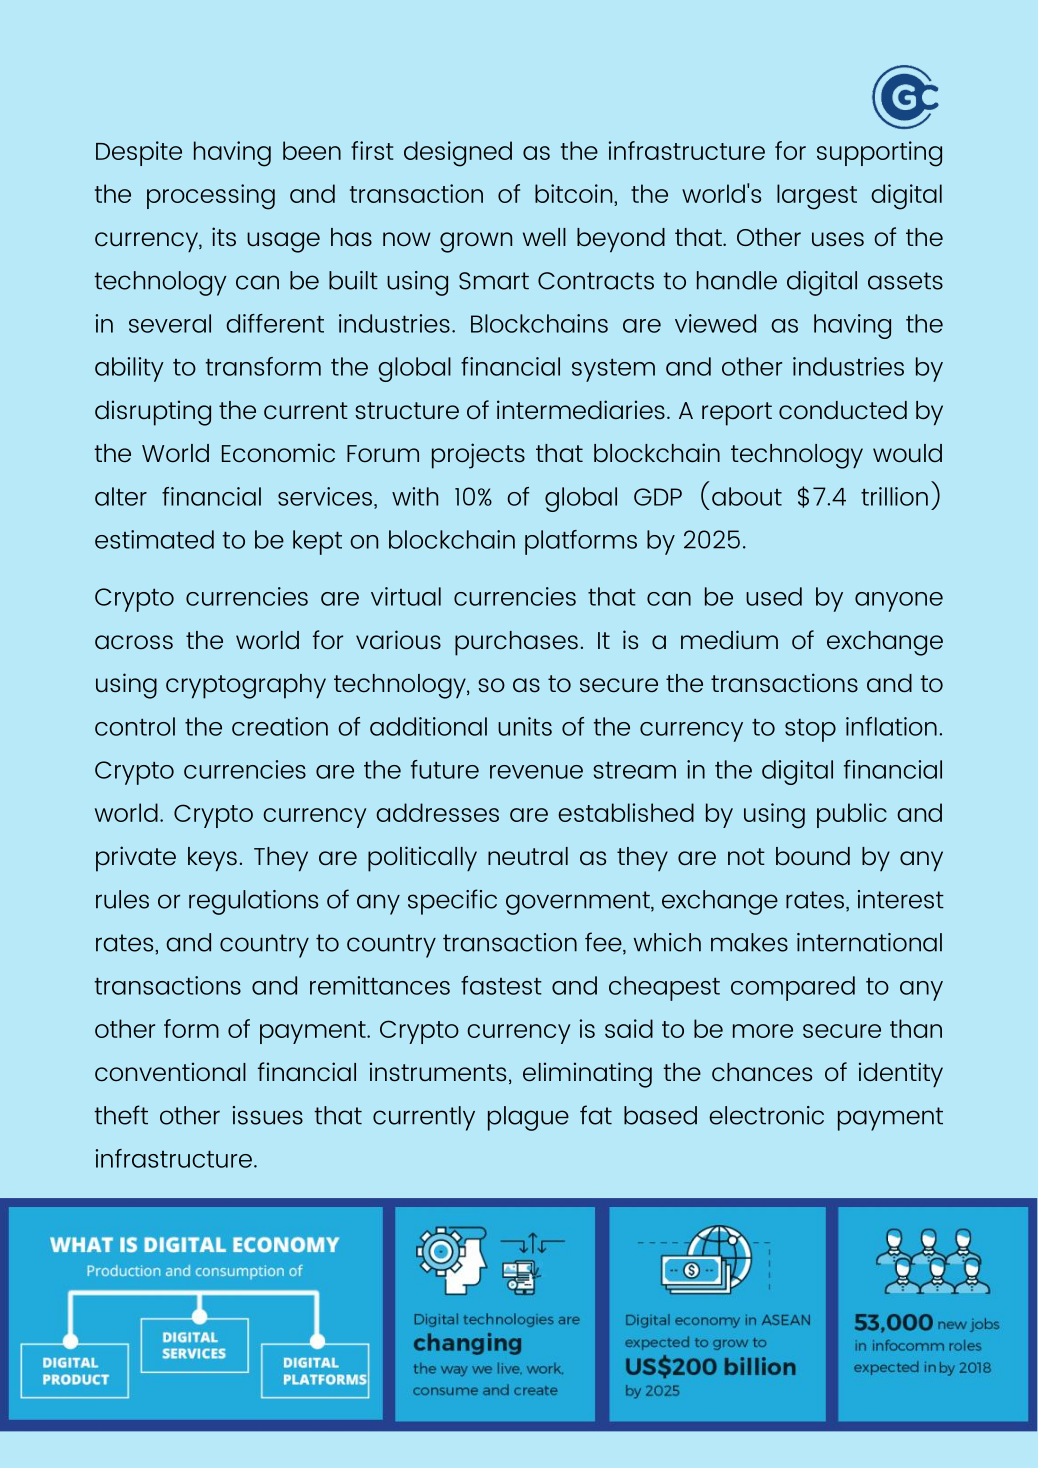  Describe the element at coordinates (575, 193) in the screenshot. I see `bitcoin` at that location.
